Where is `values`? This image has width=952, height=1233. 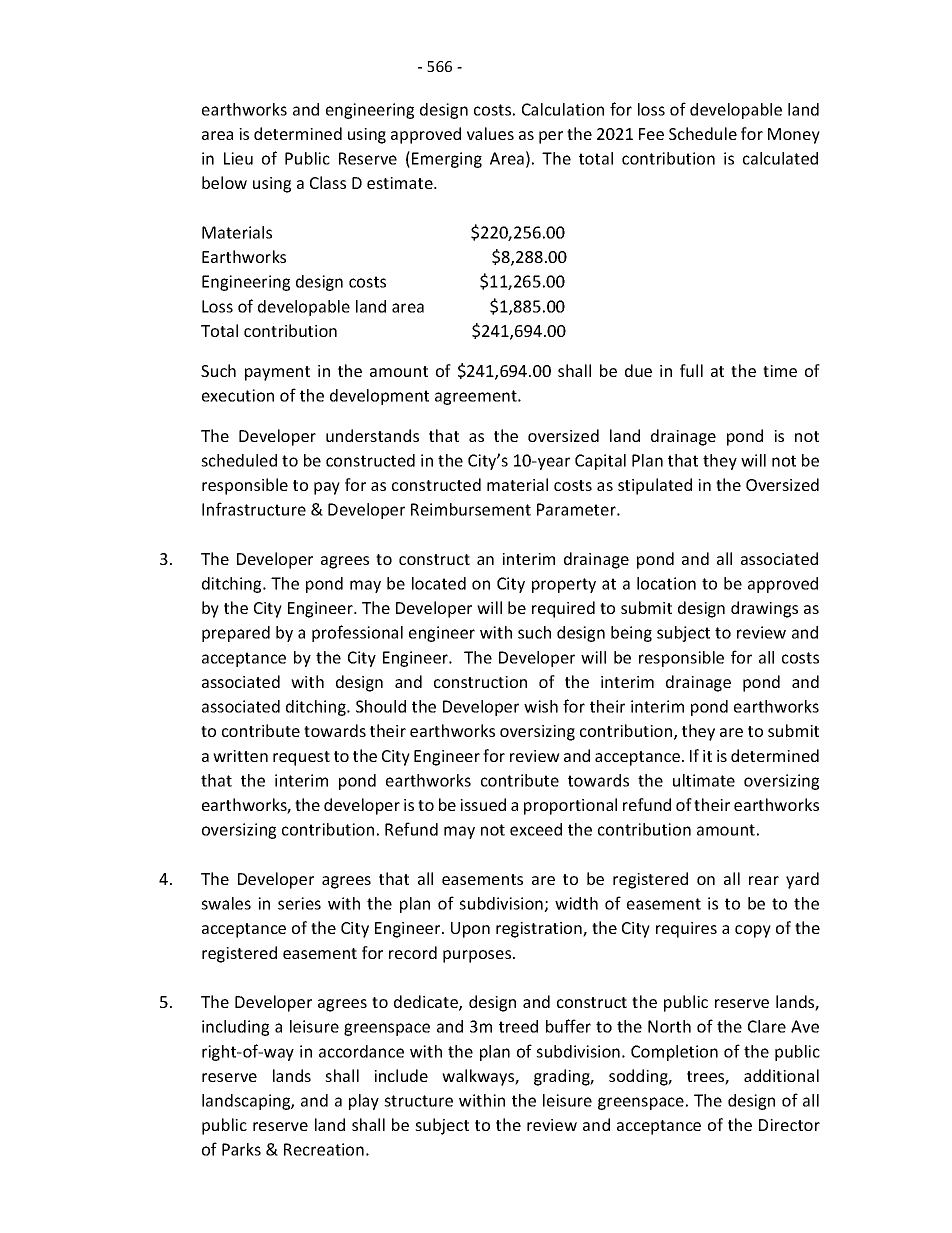
values is located at coordinates (490, 133).
